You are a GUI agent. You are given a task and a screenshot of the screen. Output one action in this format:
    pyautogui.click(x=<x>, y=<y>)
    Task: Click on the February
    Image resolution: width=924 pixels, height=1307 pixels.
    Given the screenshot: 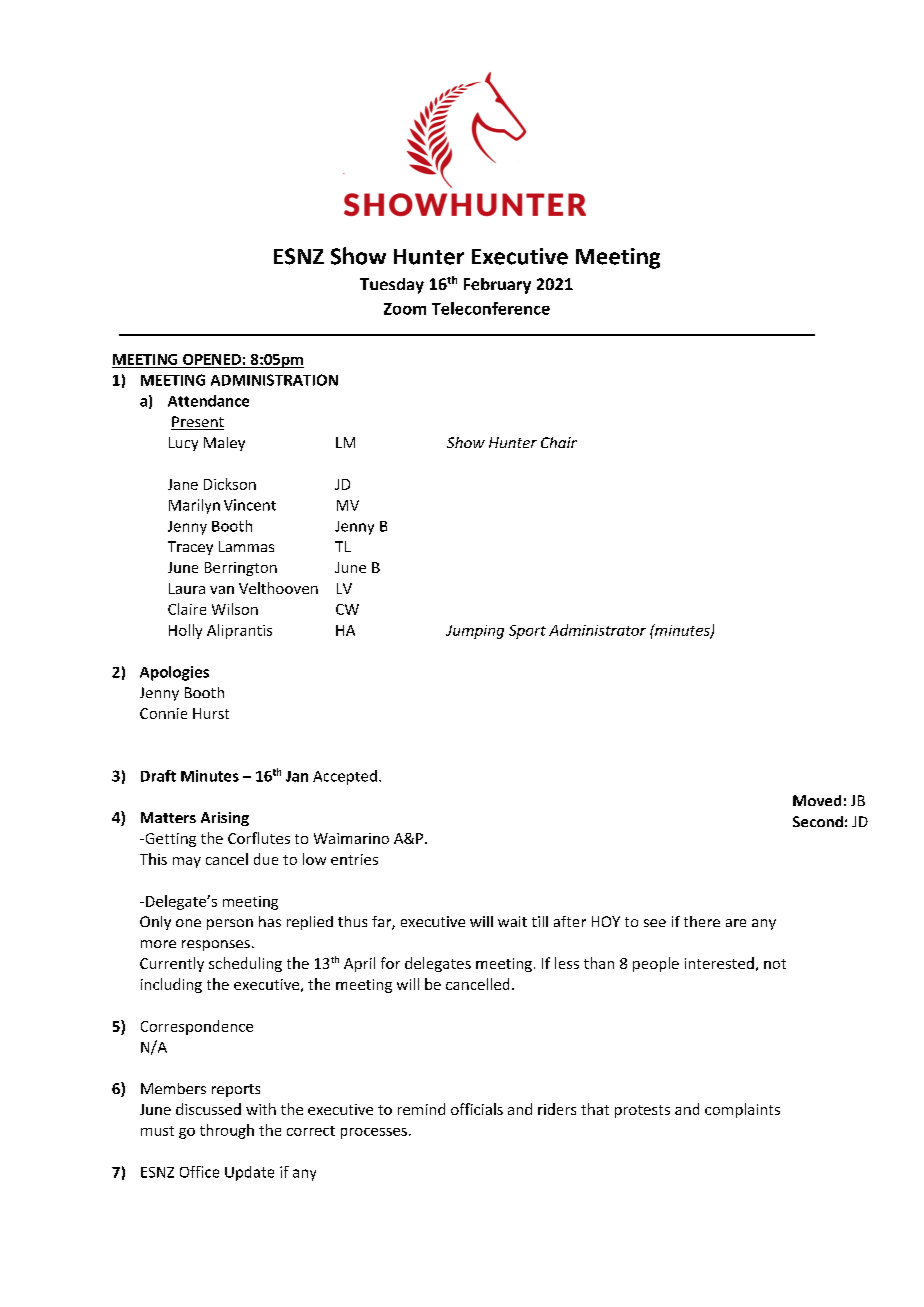 What is the action you would take?
    pyautogui.click(x=497, y=286)
